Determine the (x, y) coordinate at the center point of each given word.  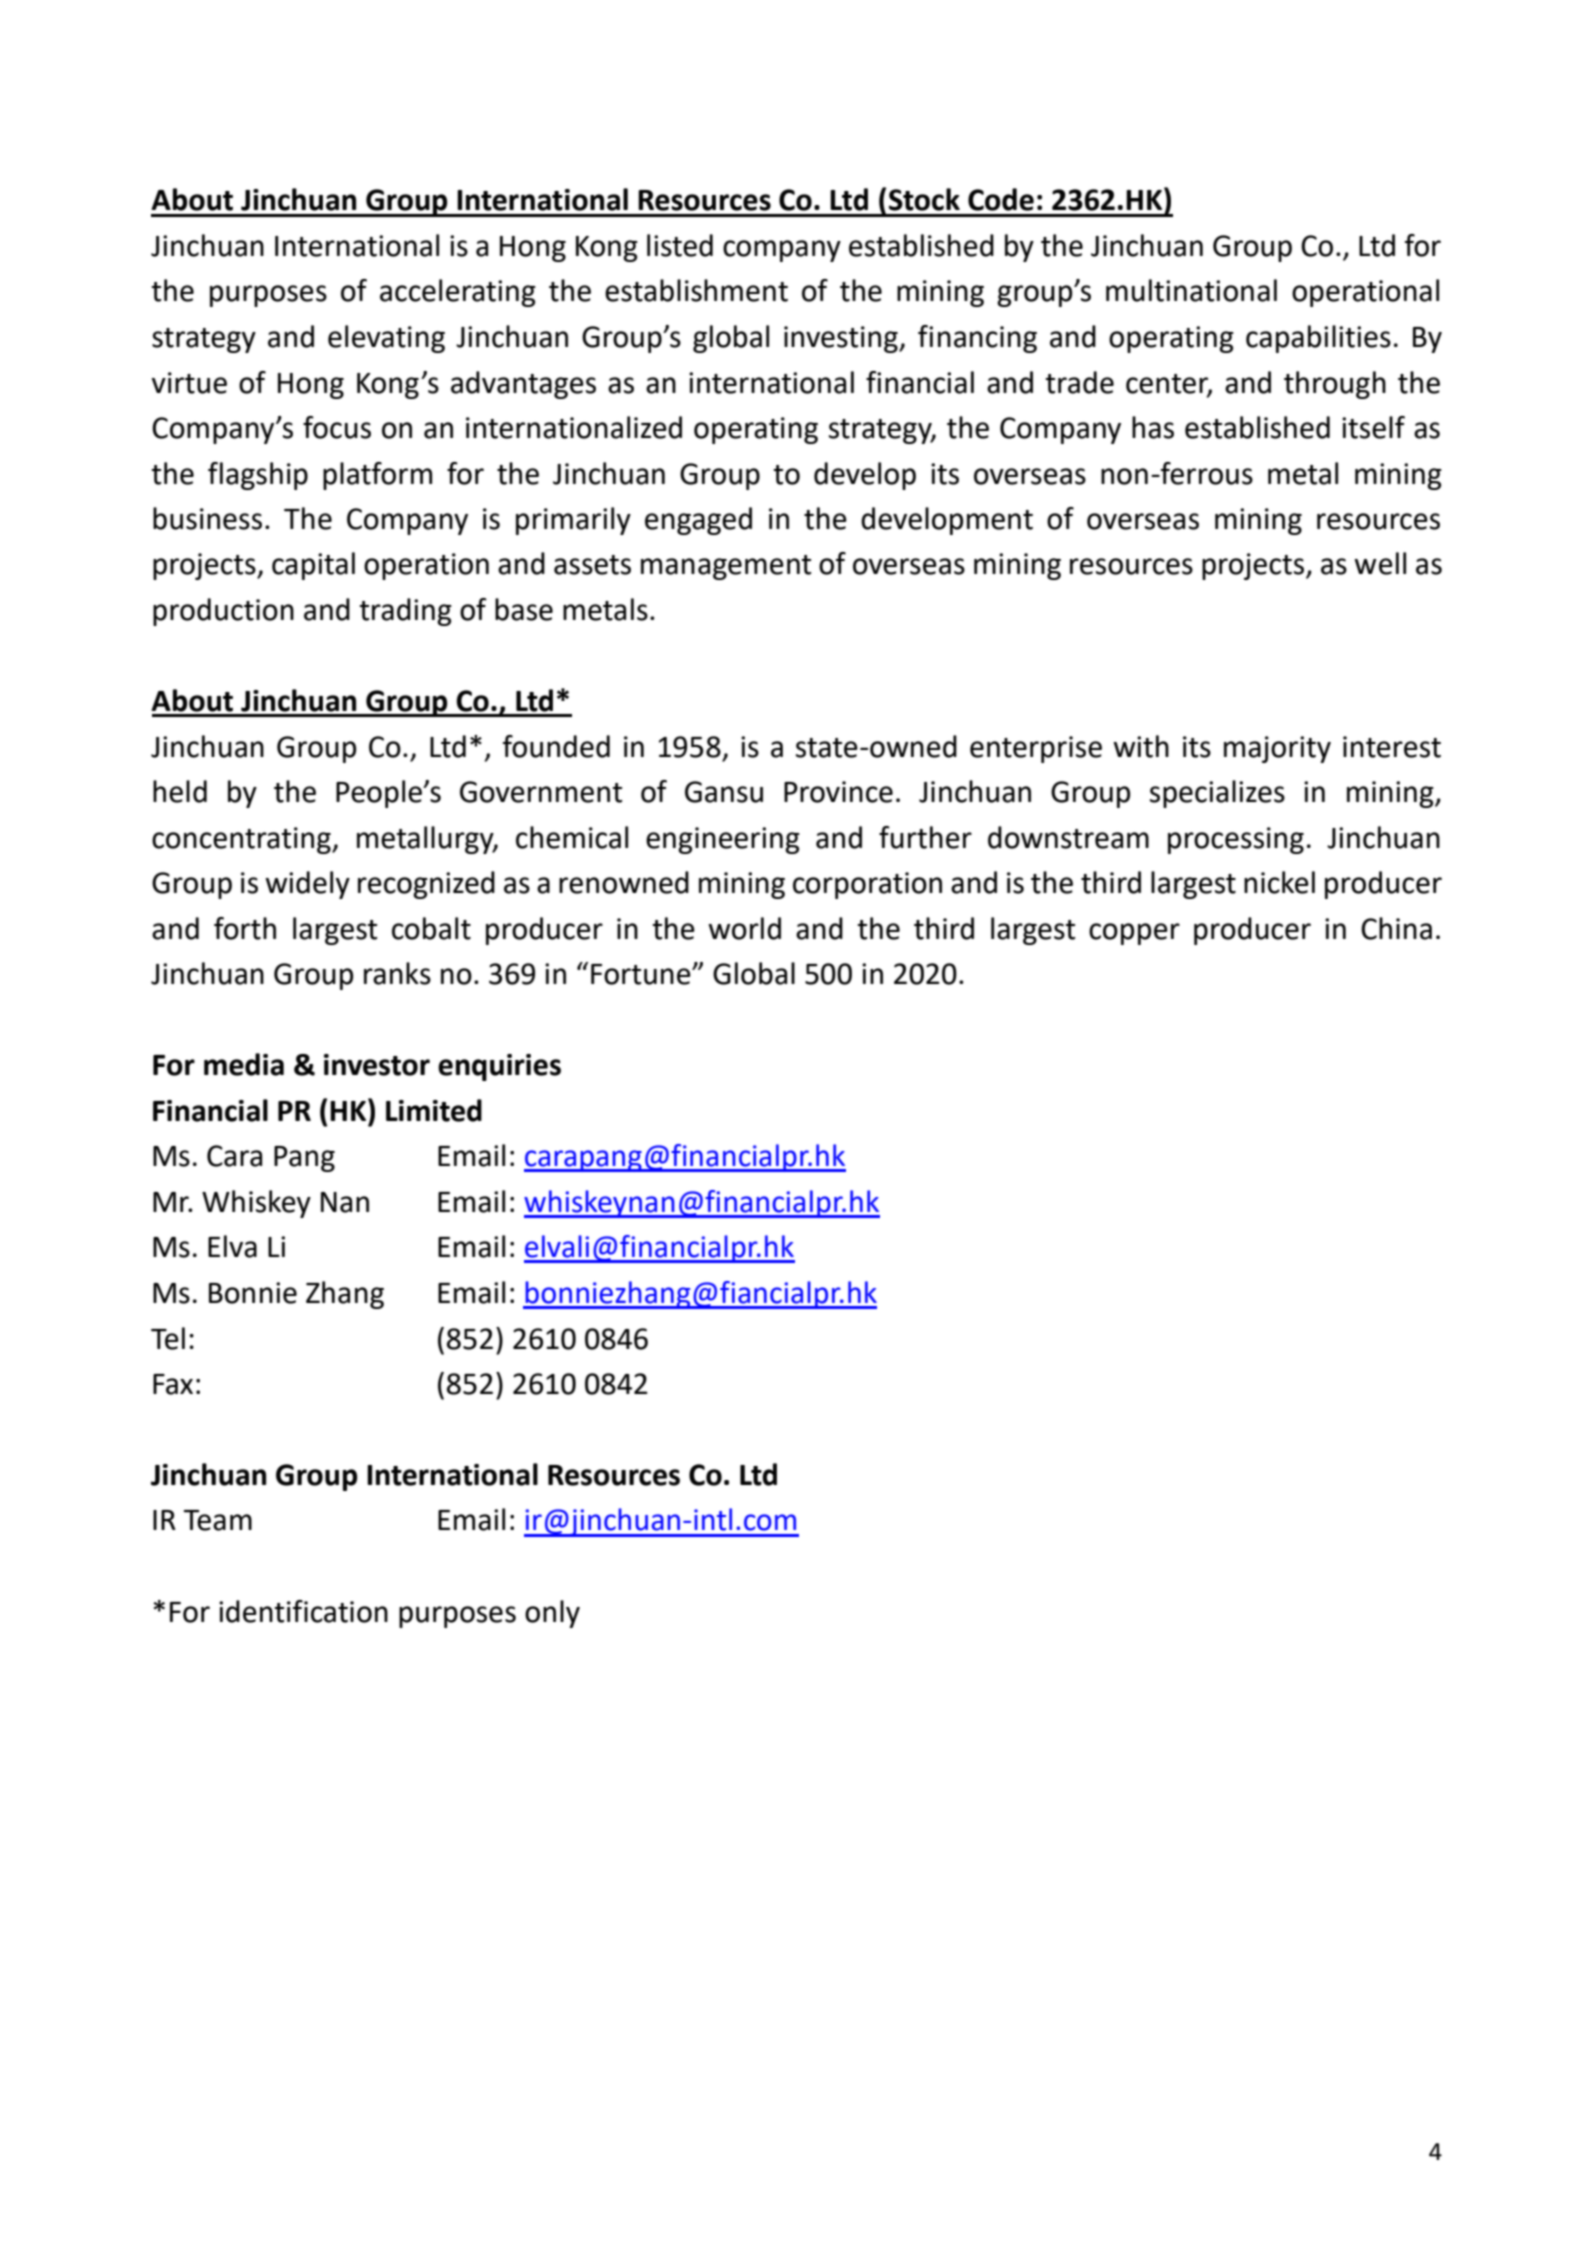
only (552, 1614)
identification (303, 1611)
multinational (1191, 290)
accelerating (458, 293)
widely (307, 885)
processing (1236, 840)
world (744, 928)
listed (680, 245)
